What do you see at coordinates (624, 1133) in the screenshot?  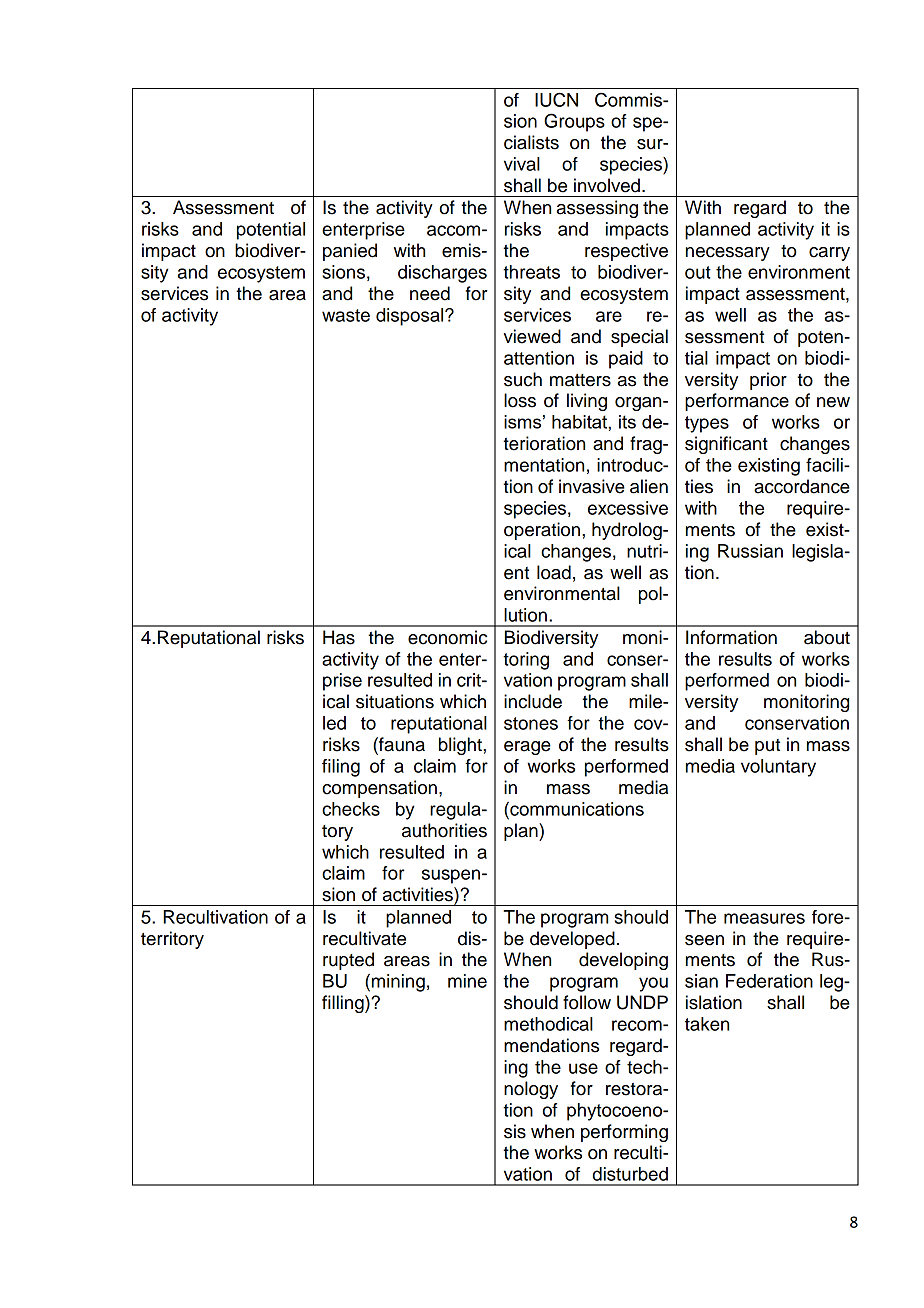 I see `performing` at bounding box center [624, 1133].
